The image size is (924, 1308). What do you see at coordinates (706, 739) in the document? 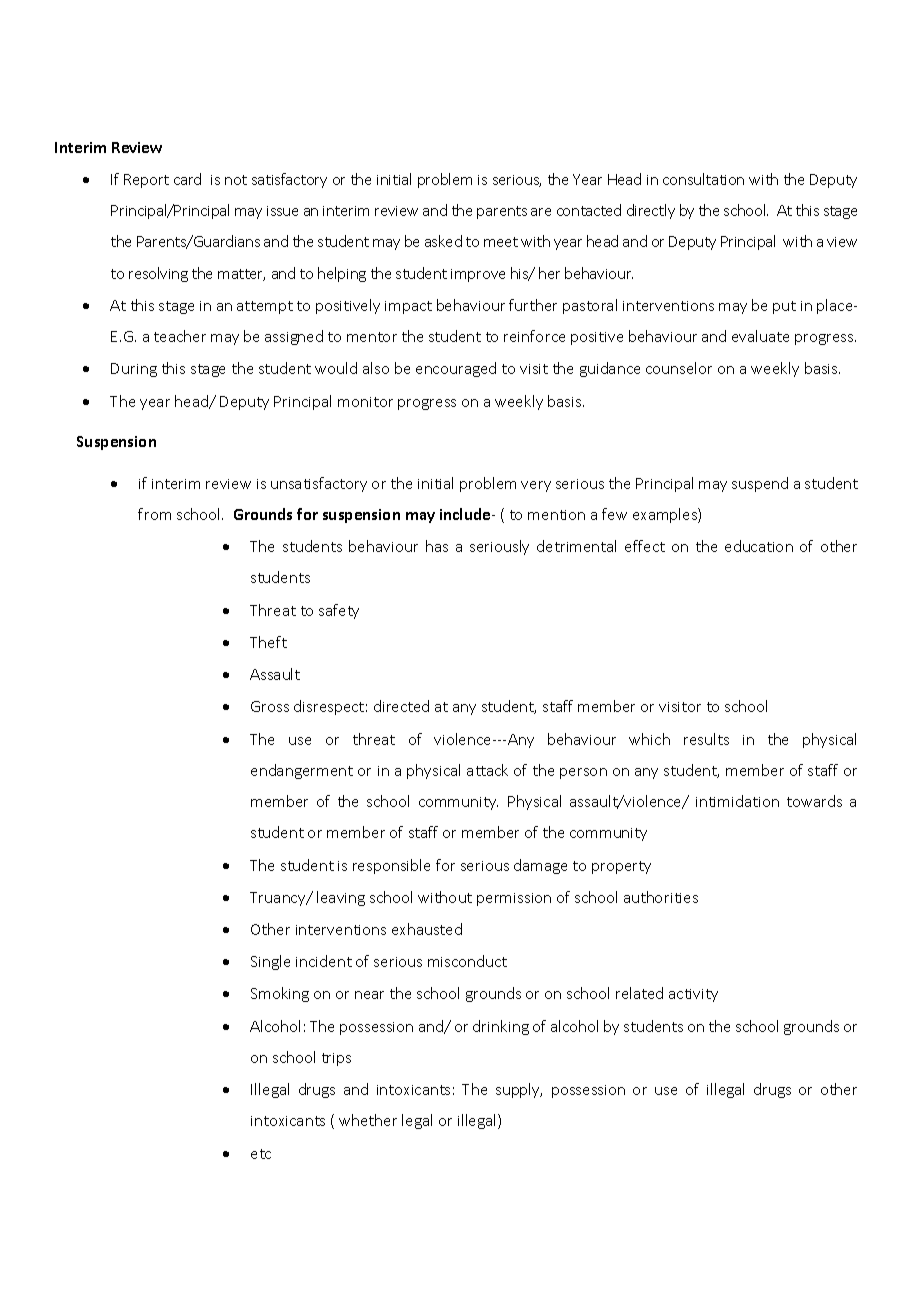
I see `results` at bounding box center [706, 739].
